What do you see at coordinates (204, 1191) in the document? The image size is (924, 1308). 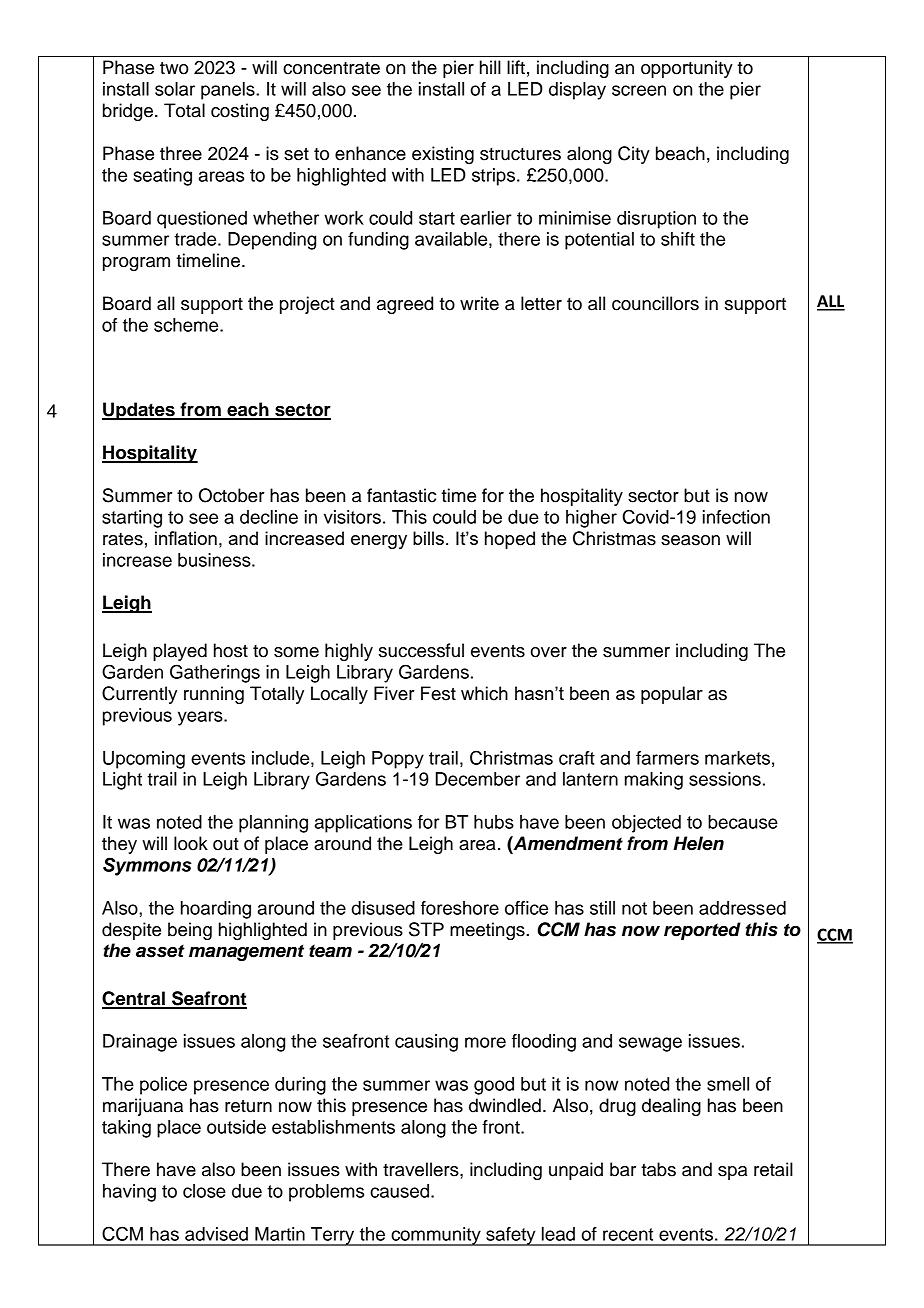 I see `close` at bounding box center [204, 1191].
